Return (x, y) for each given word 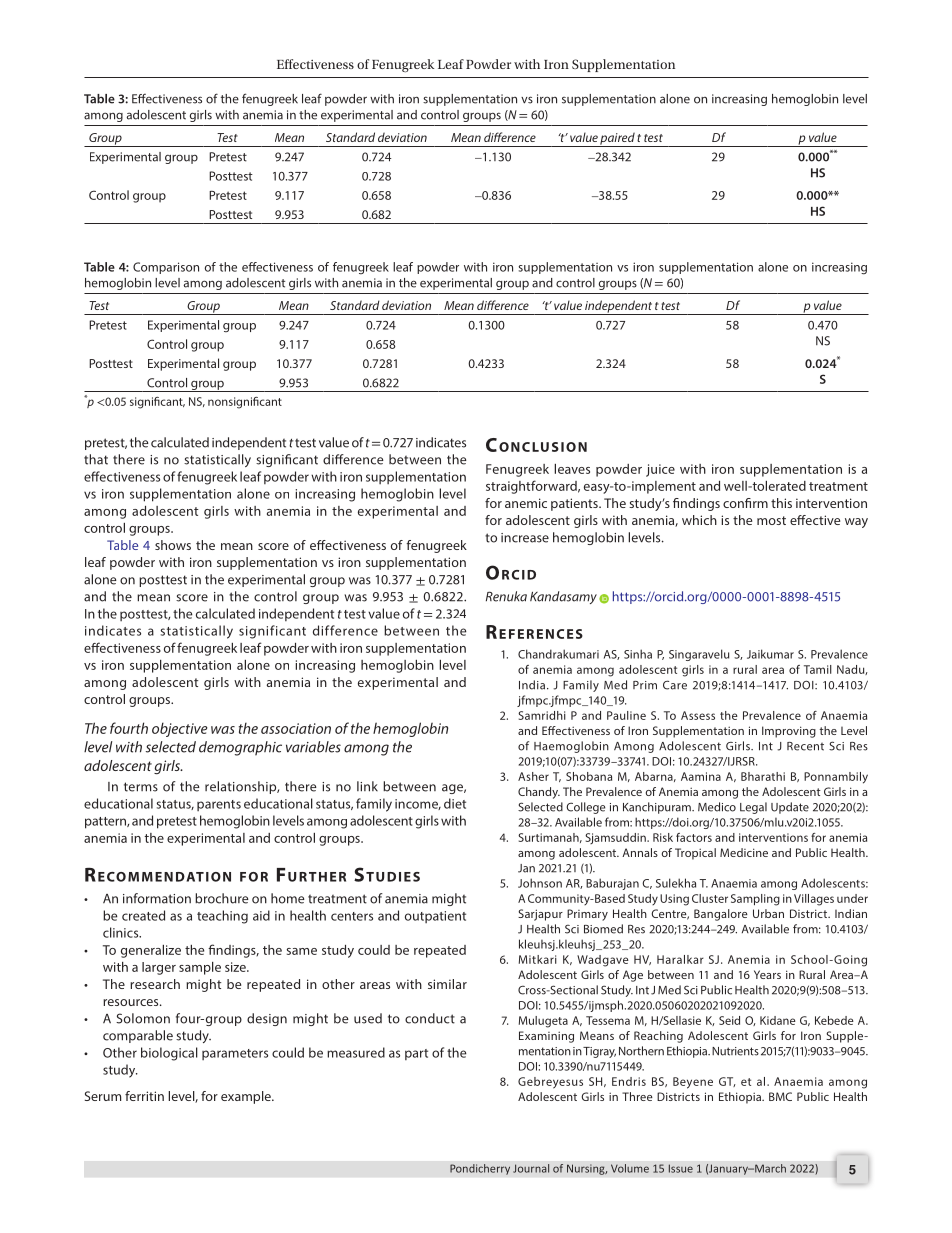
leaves (572, 469)
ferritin (144, 1096)
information (157, 898)
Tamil (818, 669)
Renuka (506, 596)
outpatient (435, 917)
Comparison (166, 268)
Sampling (755, 900)
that (96, 459)
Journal (531, 1168)
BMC (780, 1096)
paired (618, 139)
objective (180, 729)
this (781, 503)
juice (660, 470)
